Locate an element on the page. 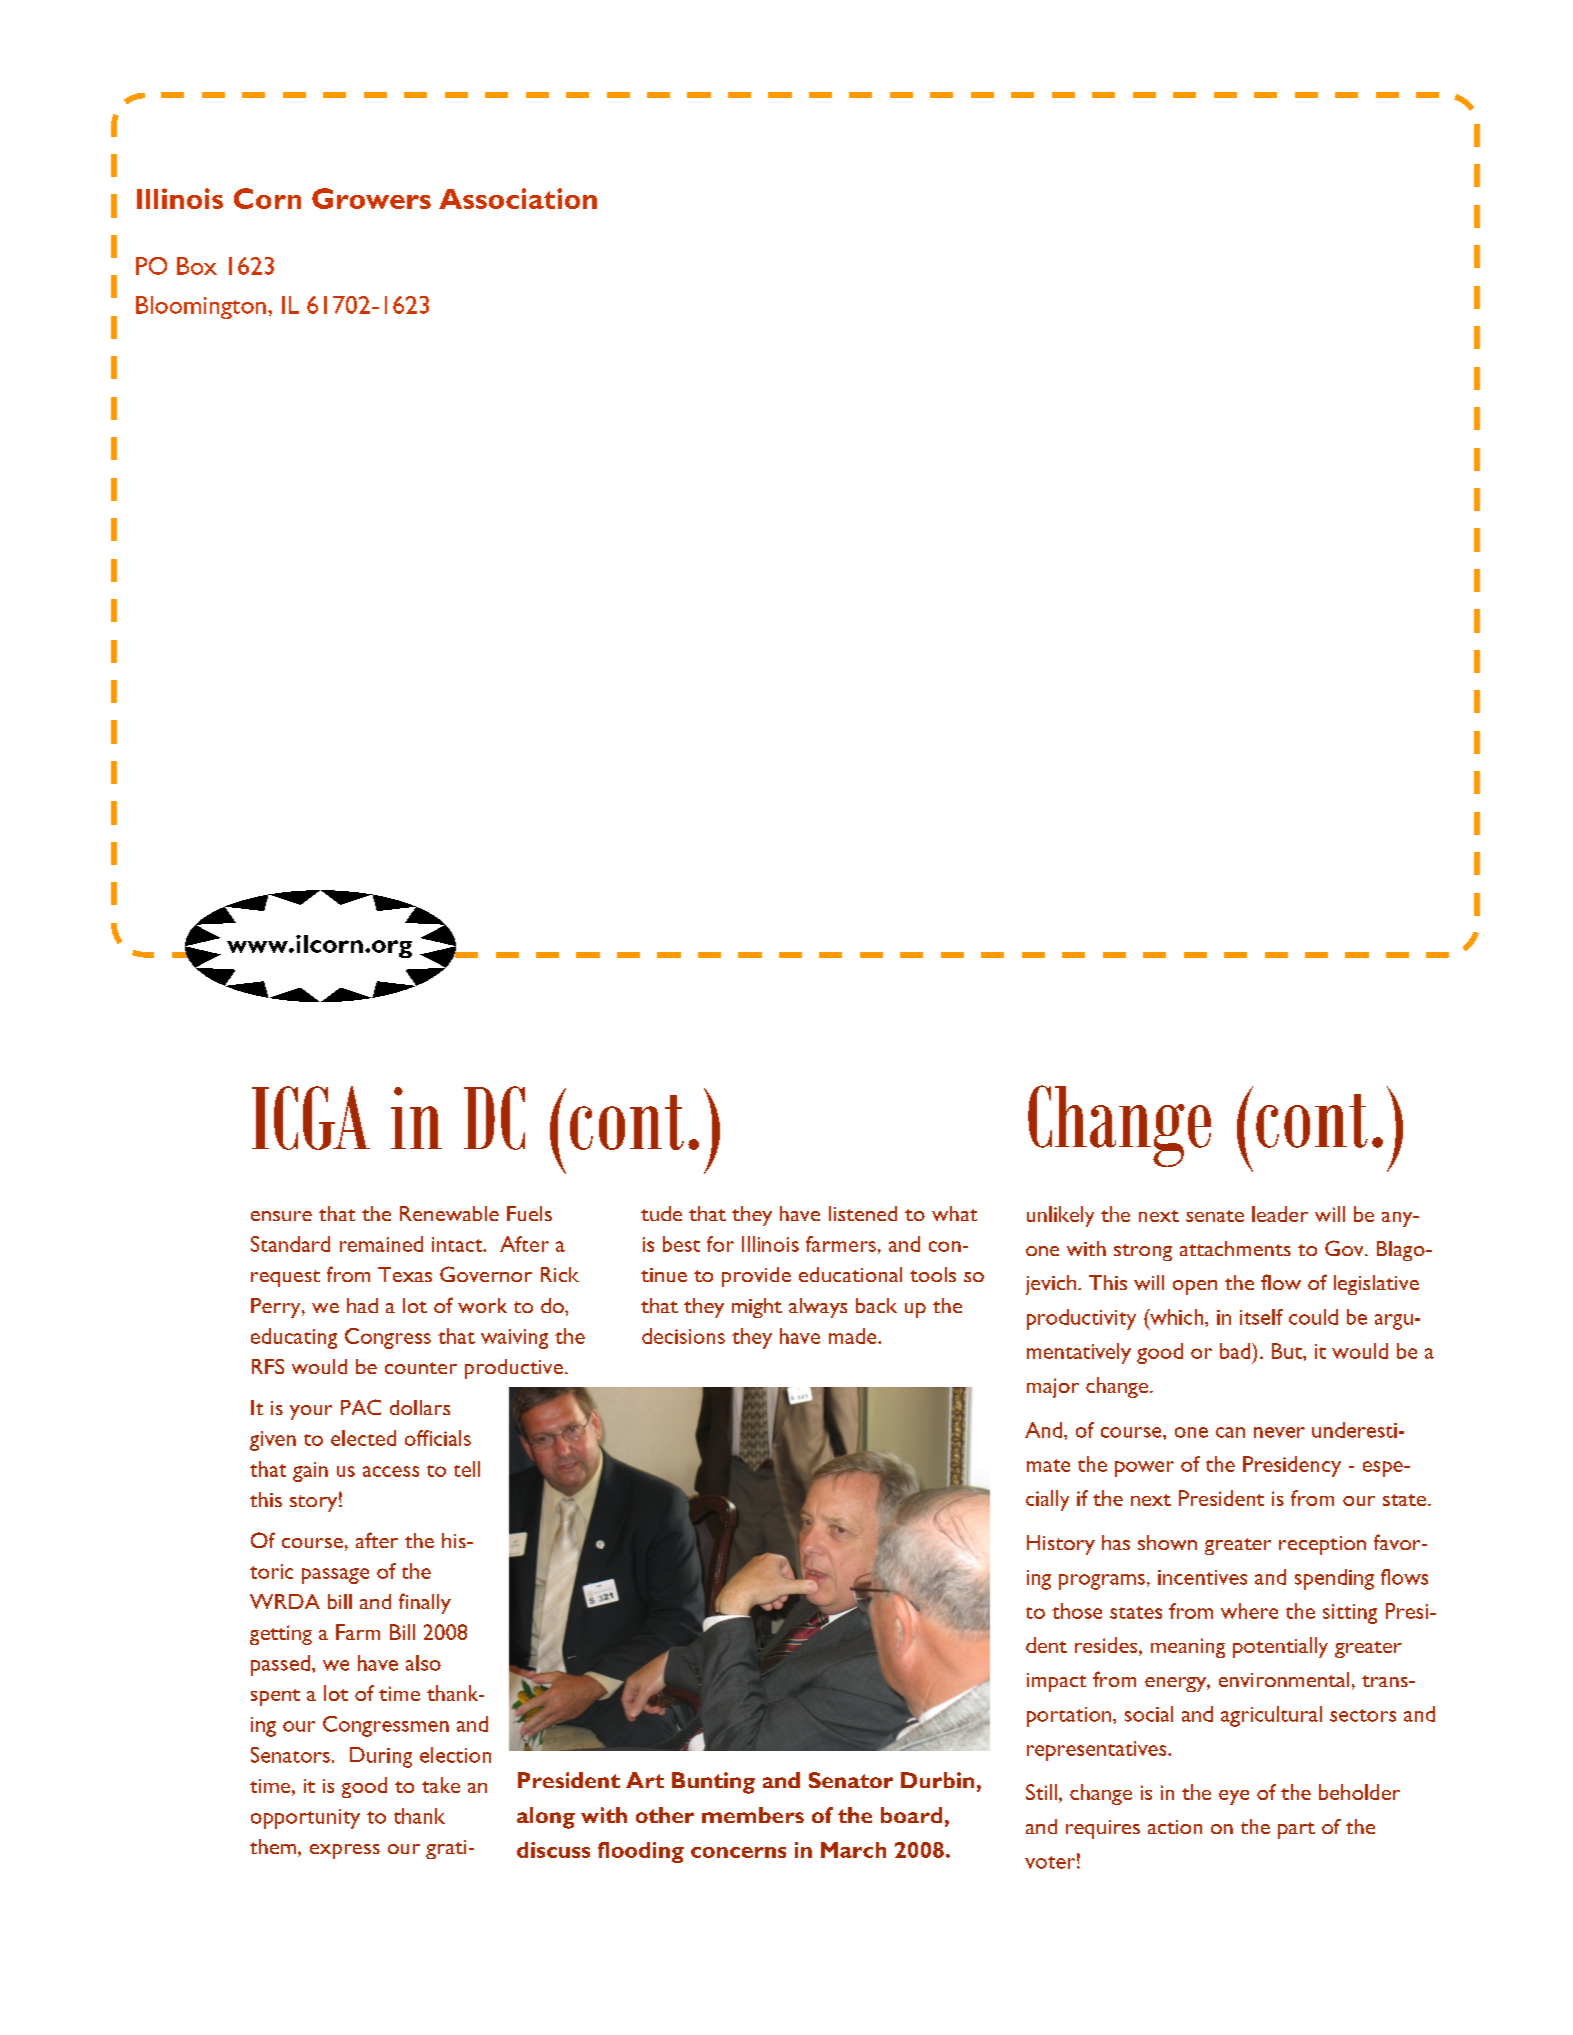 The width and height of the page is (1573, 2035). attachments is located at coordinates (1235, 1248).
